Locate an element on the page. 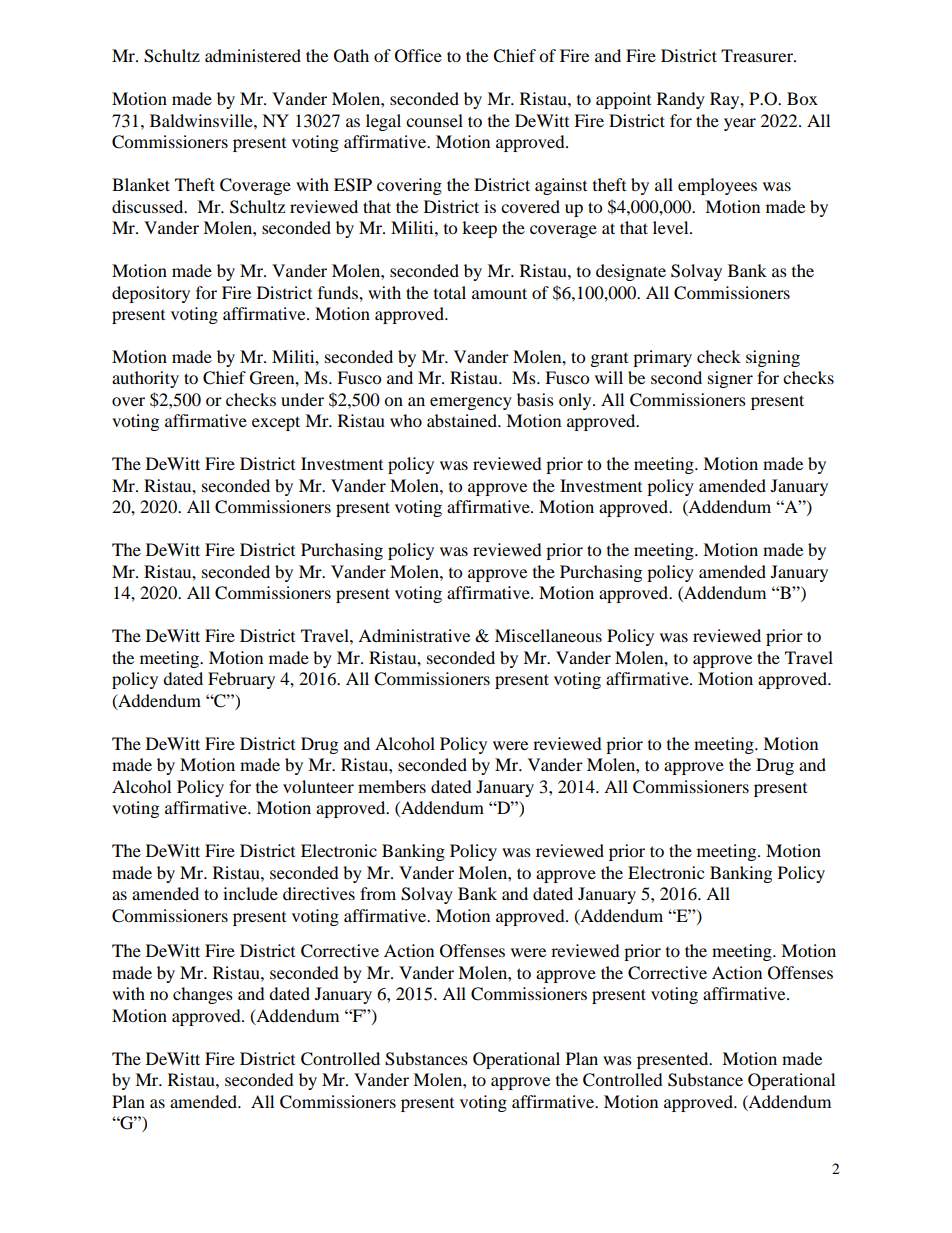 Image resolution: width=952 pixels, height=1233 pixels. abstained is located at coordinates (463, 420).
